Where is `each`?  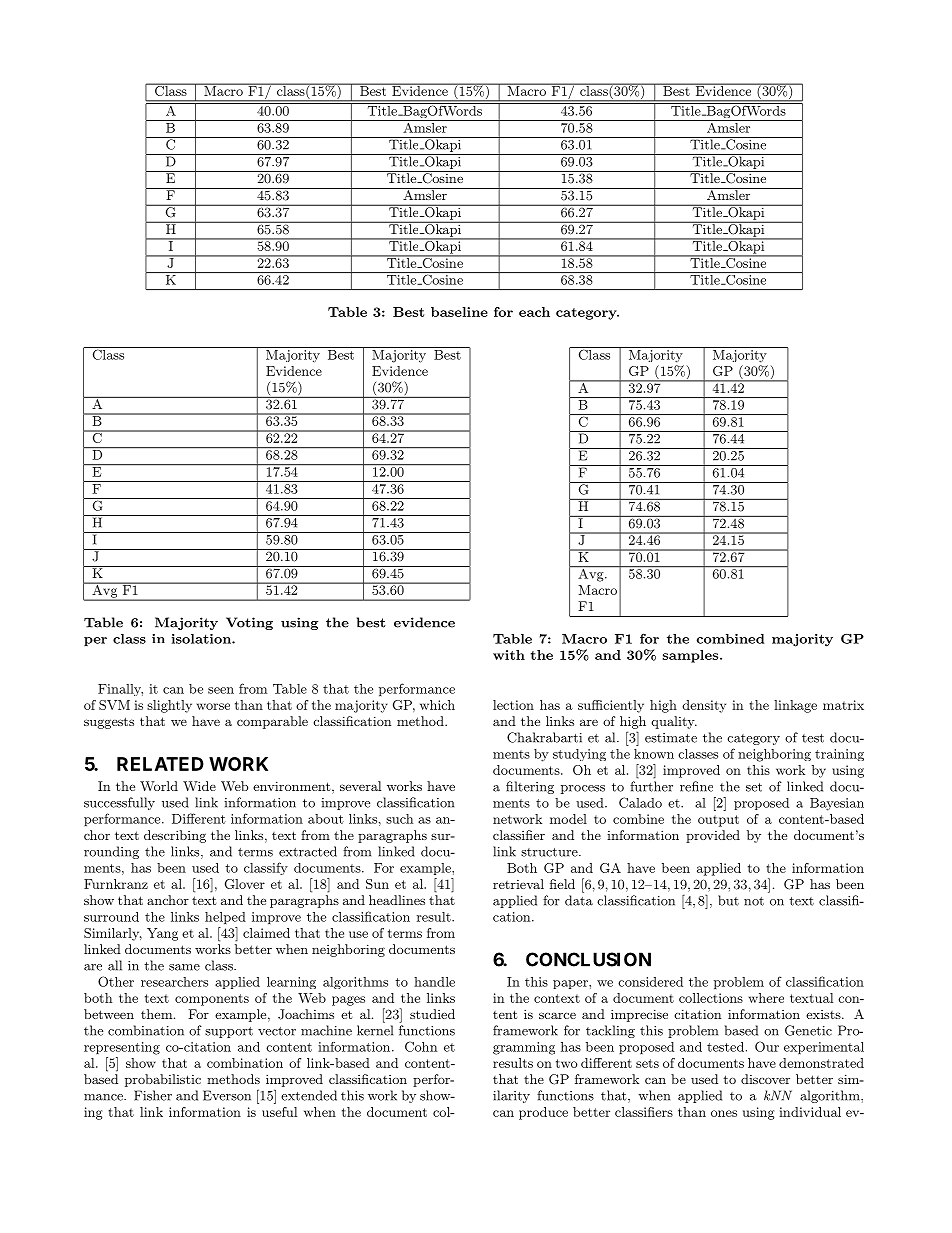 each is located at coordinates (534, 312).
